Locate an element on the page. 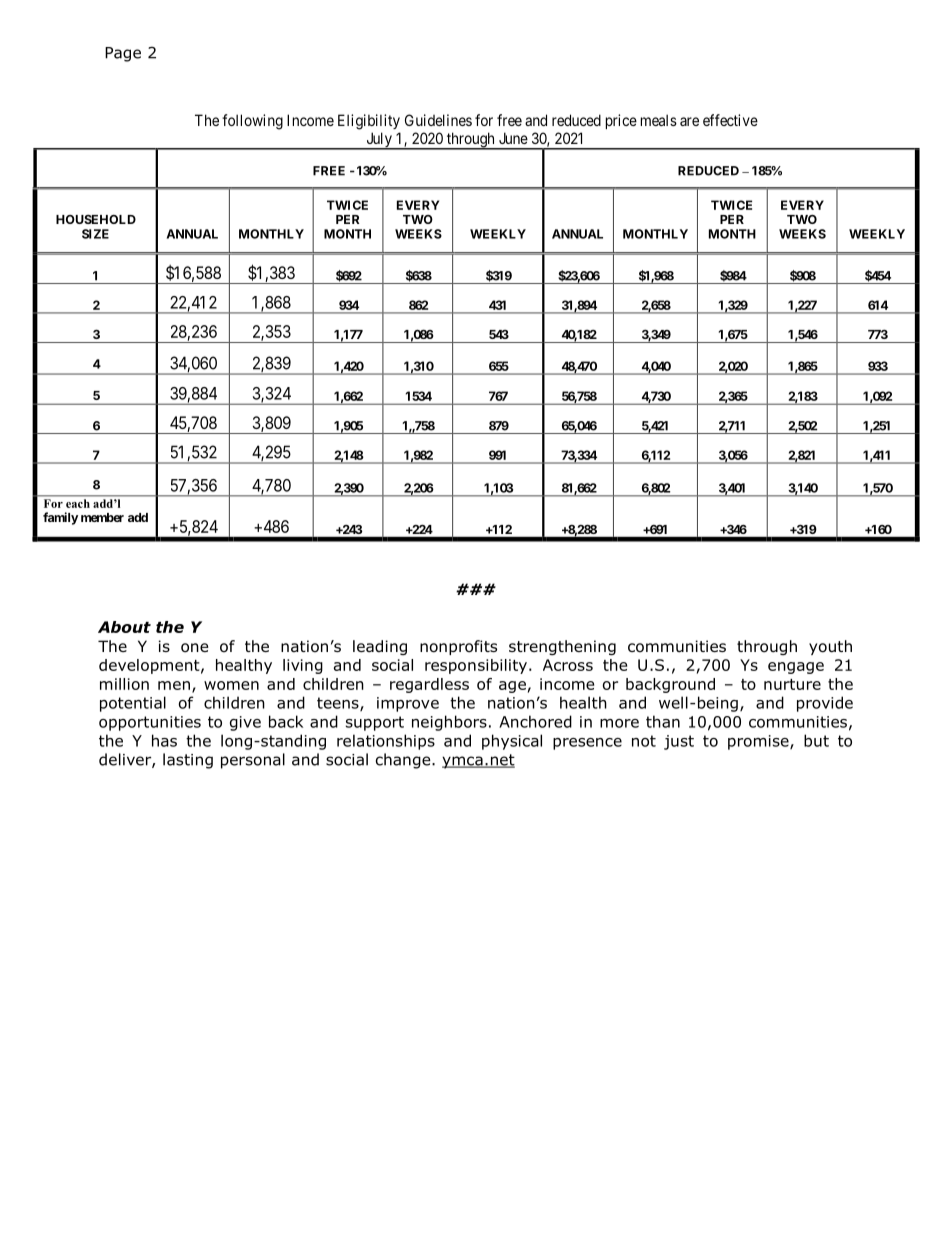 Image resolution: width=952 pixels, height=1233 pixels. each is located at coordinates (78, 503).
